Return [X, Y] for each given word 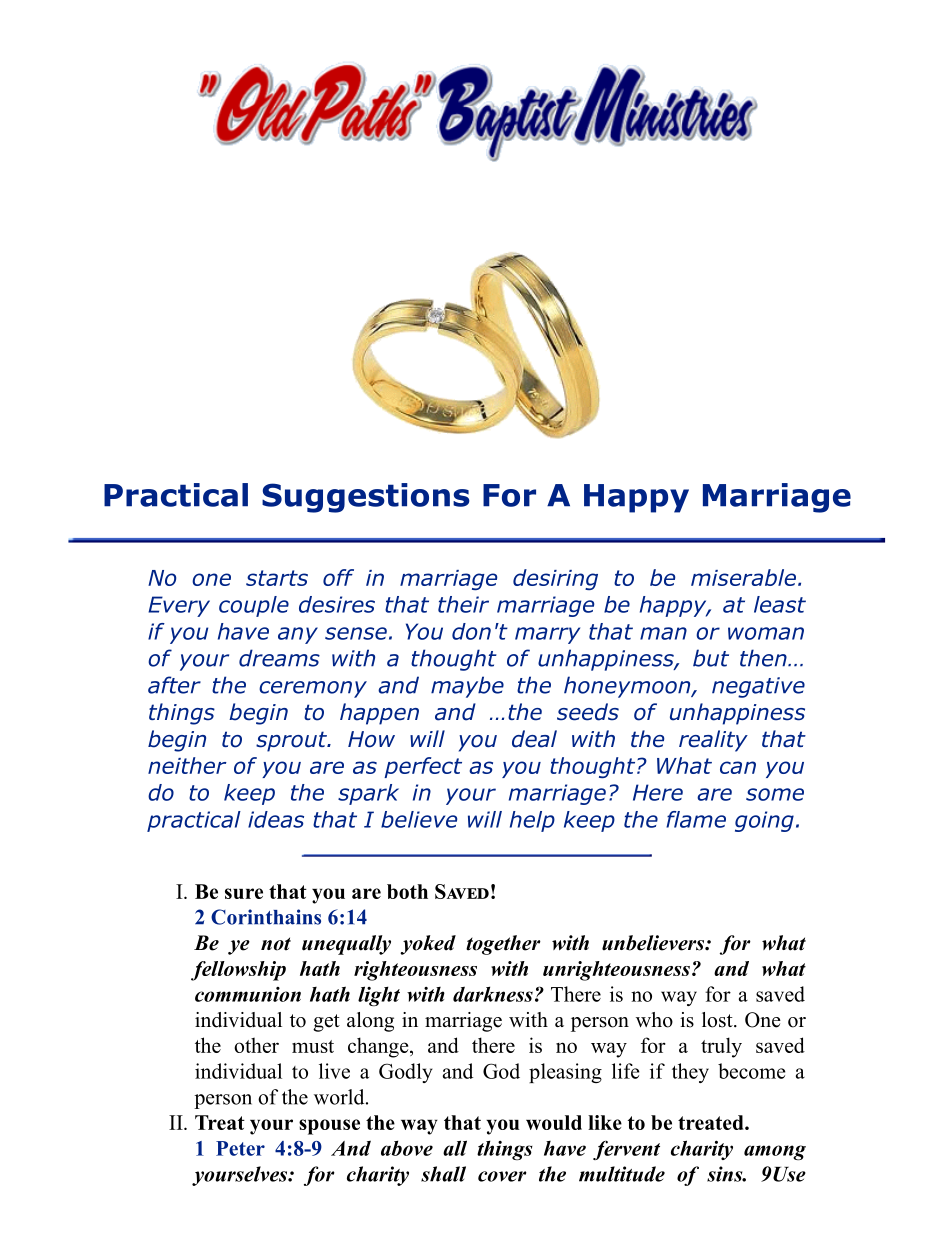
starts [277, 578]
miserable [743, 577]
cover [502, 1176]
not [276, 944]
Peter [240, 1148]
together [503, 945]
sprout [293, 741]
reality [713, 741]
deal [534, 739]
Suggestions [366, 498]
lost [718, 1020]
